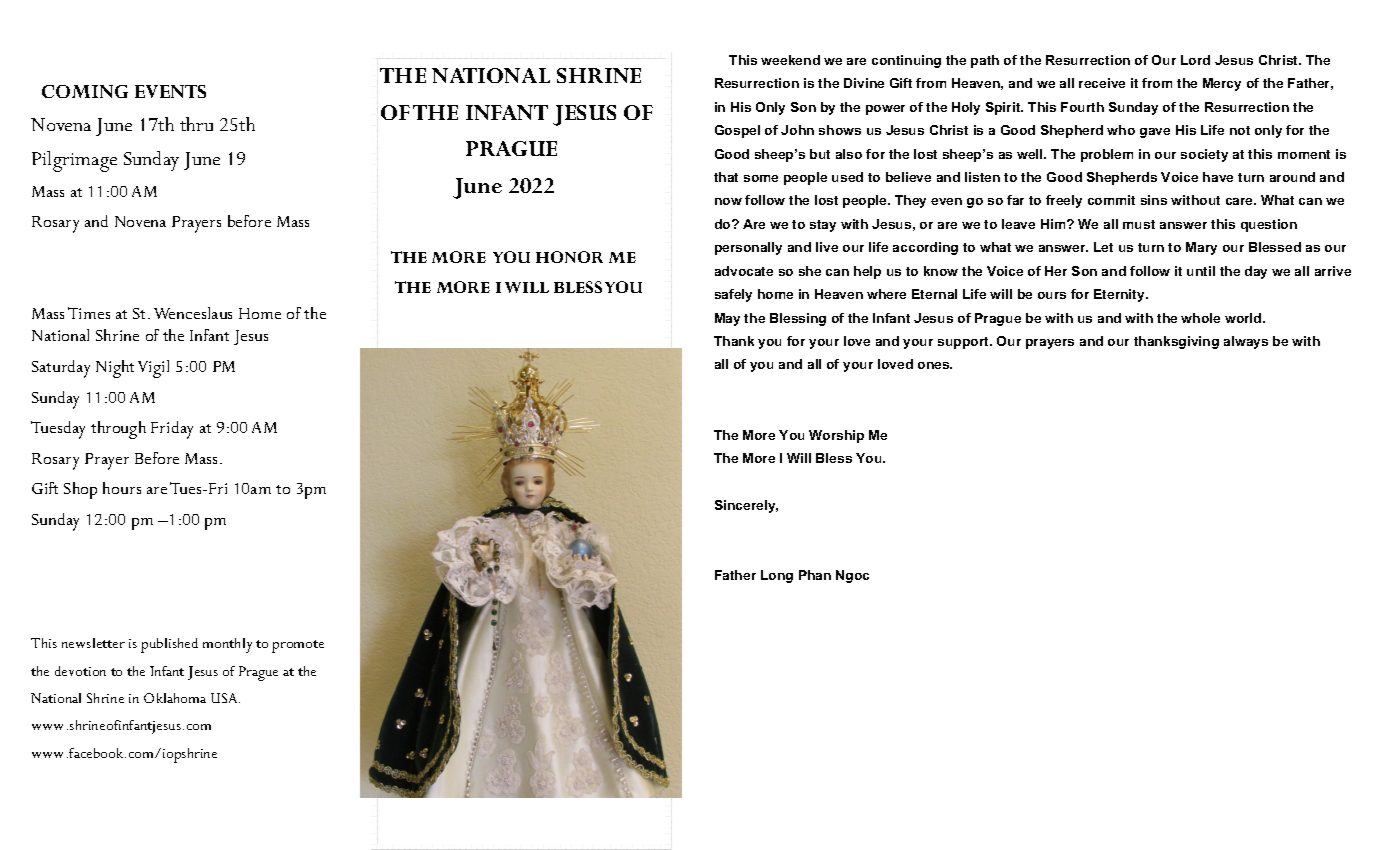  I want to click on weekend, so click(790, 60).
